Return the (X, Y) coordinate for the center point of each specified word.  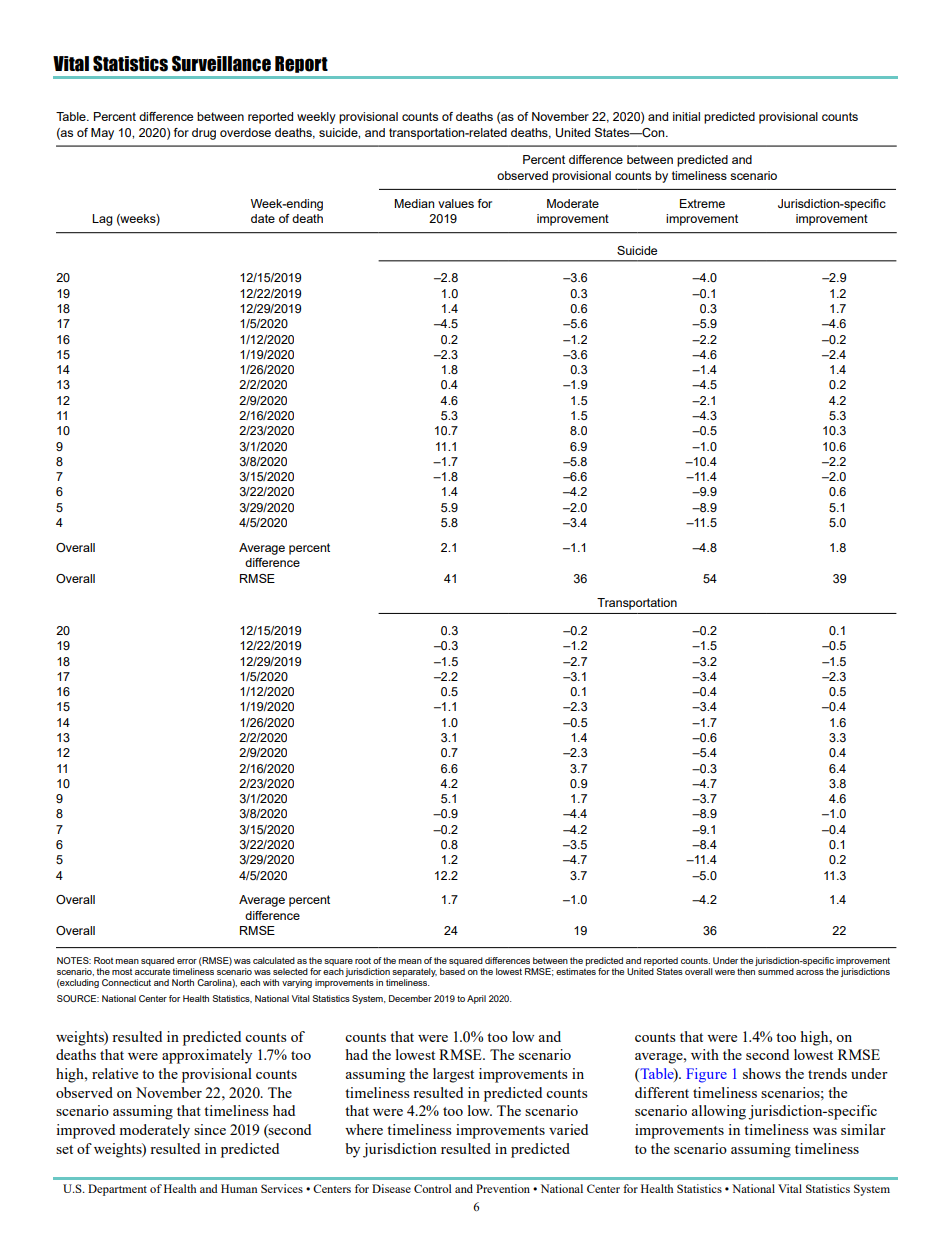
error (187, 961)
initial (686, 116)
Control (433, 1188)
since (210, 1129)
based (452, 971)
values (456, 203)
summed (776, 971)
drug (204, 134)
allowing (718, 1112)
